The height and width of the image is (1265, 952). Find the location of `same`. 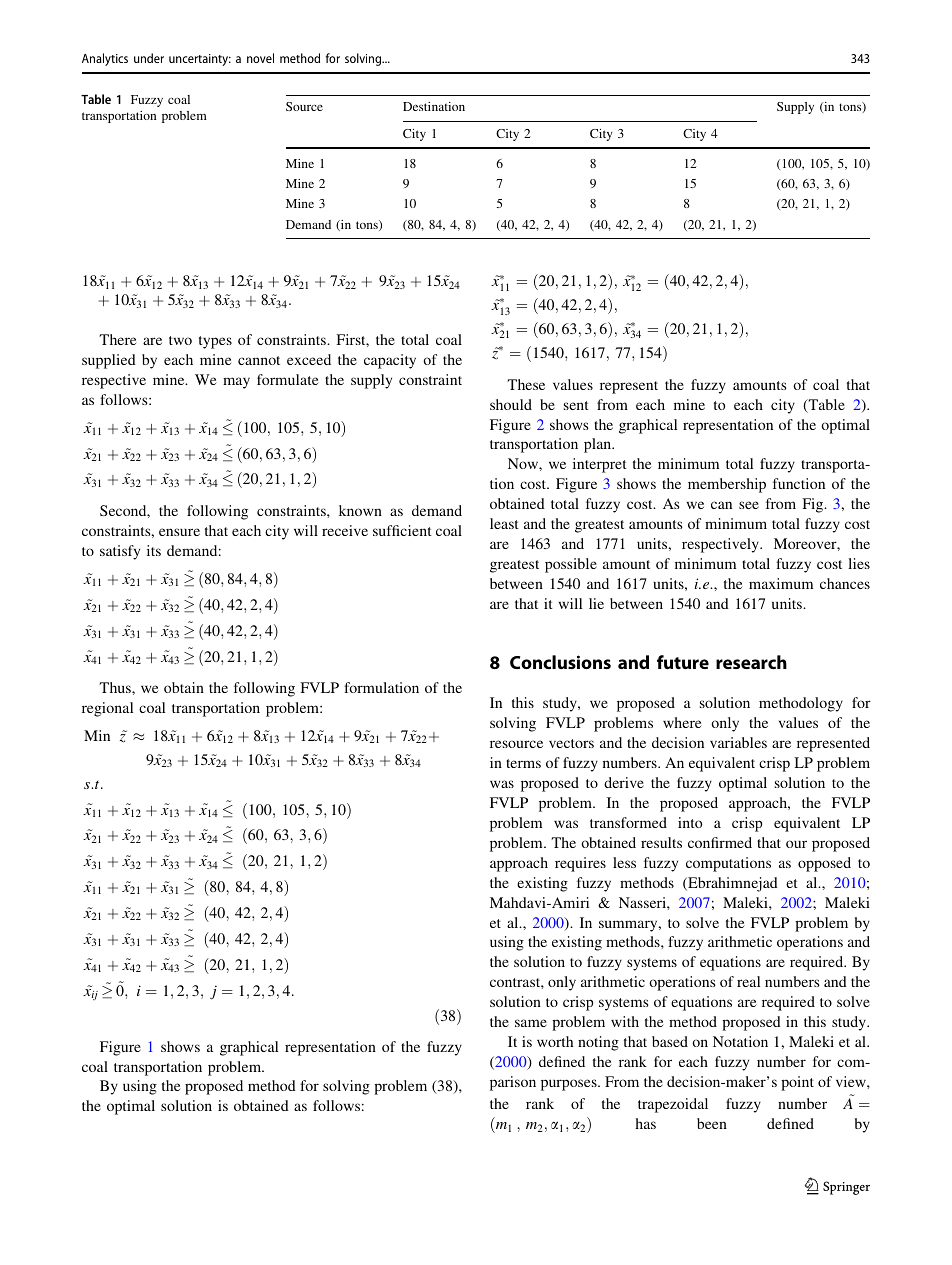

same is located at coordinates (531, 1023).
